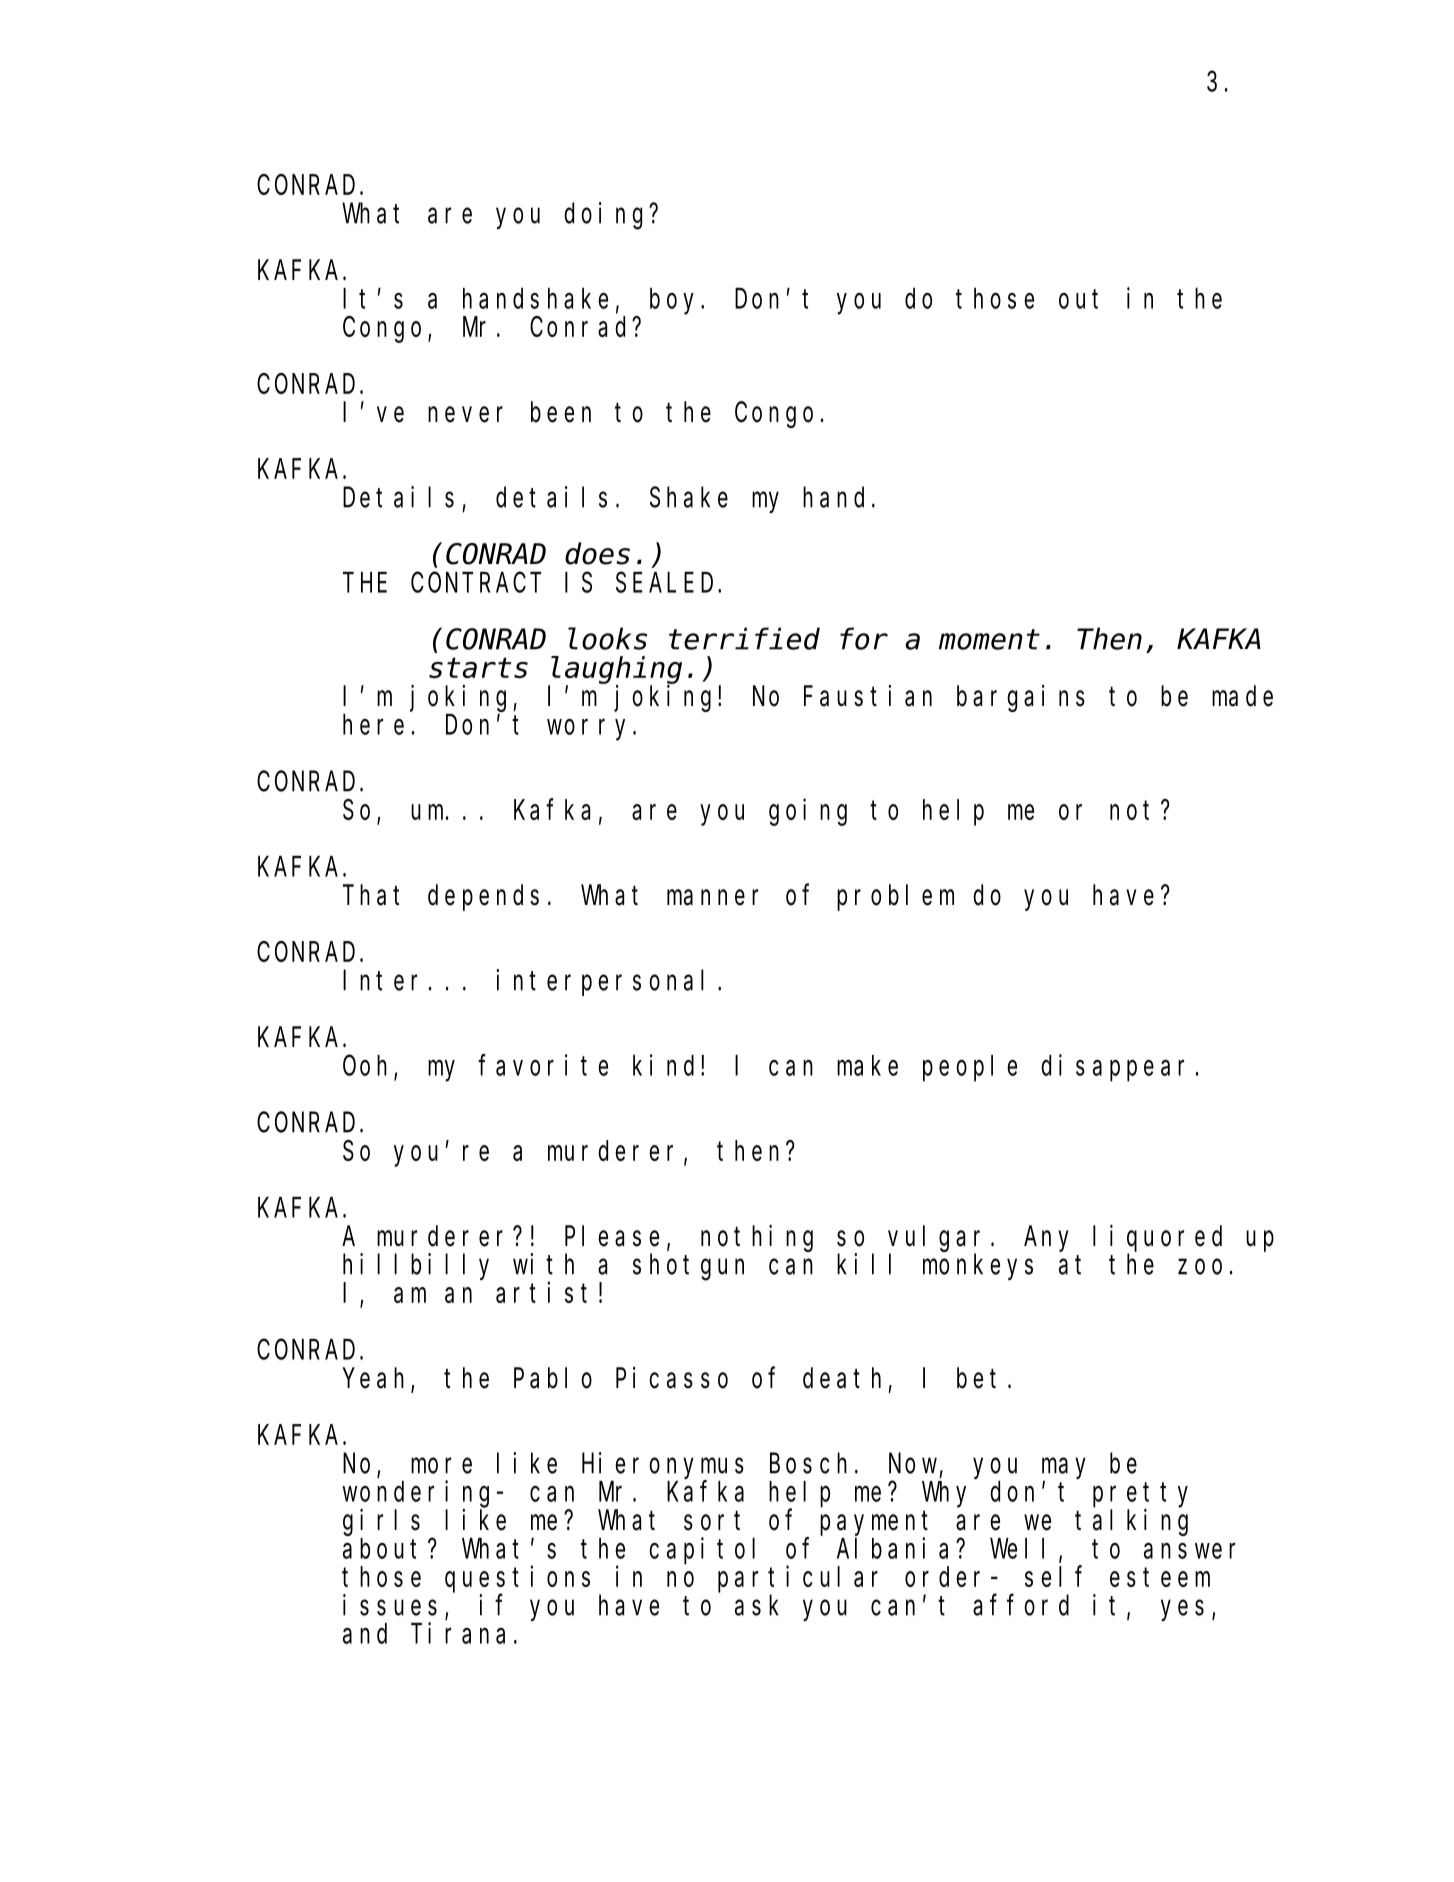 The width and height of the screenshot is (1454, 1882). Describe the element at coordinates (607, 216) in the screenshot. I see `doing` at that location.
